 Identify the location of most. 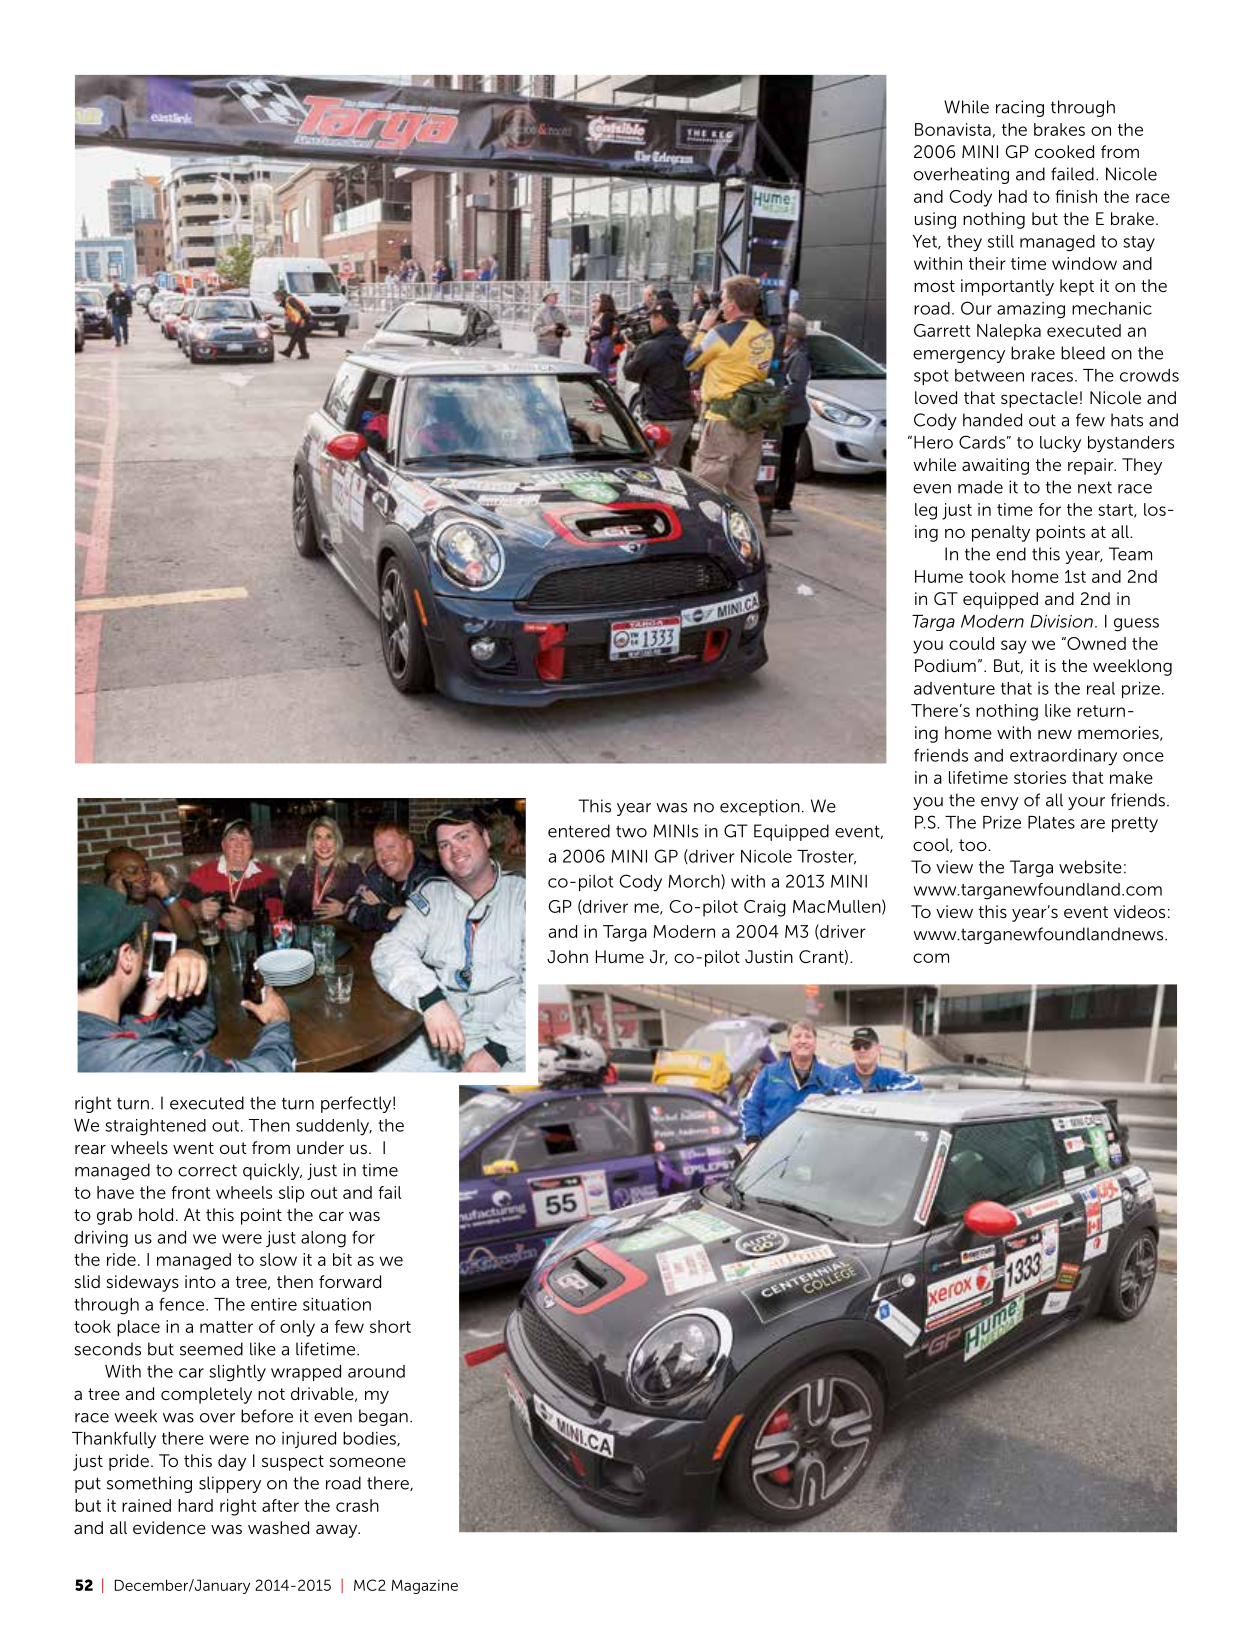
(934, 286).
